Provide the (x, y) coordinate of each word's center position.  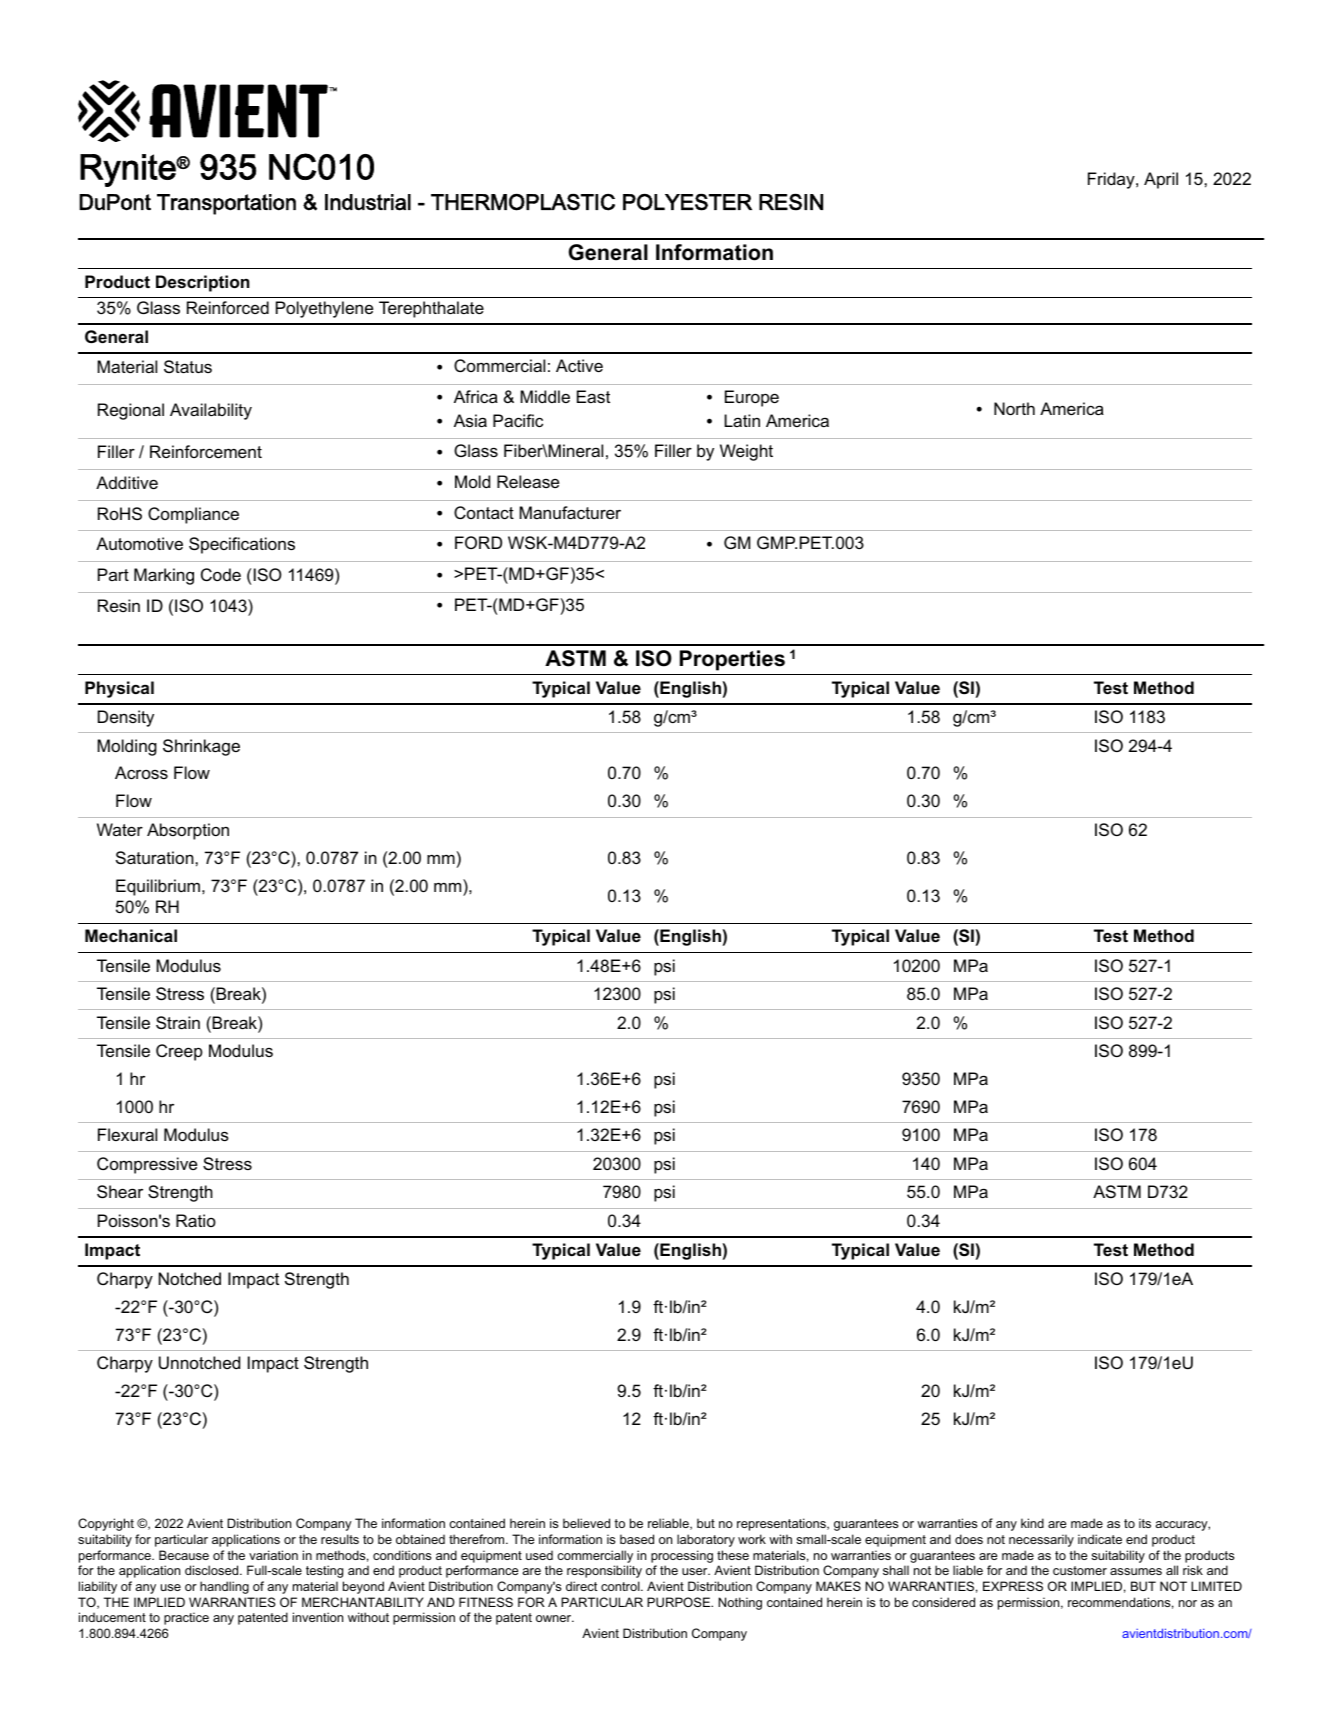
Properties (732, 660)
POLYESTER (687, 202)
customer (1080, 1570)
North (1014, 408)
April (1161, 180)
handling (224, 1587)
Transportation (226, 204)
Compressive (147, 1165)
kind (1032, 1523)
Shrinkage (201, 747)
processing (682, 1556)
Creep (179, 1052)
